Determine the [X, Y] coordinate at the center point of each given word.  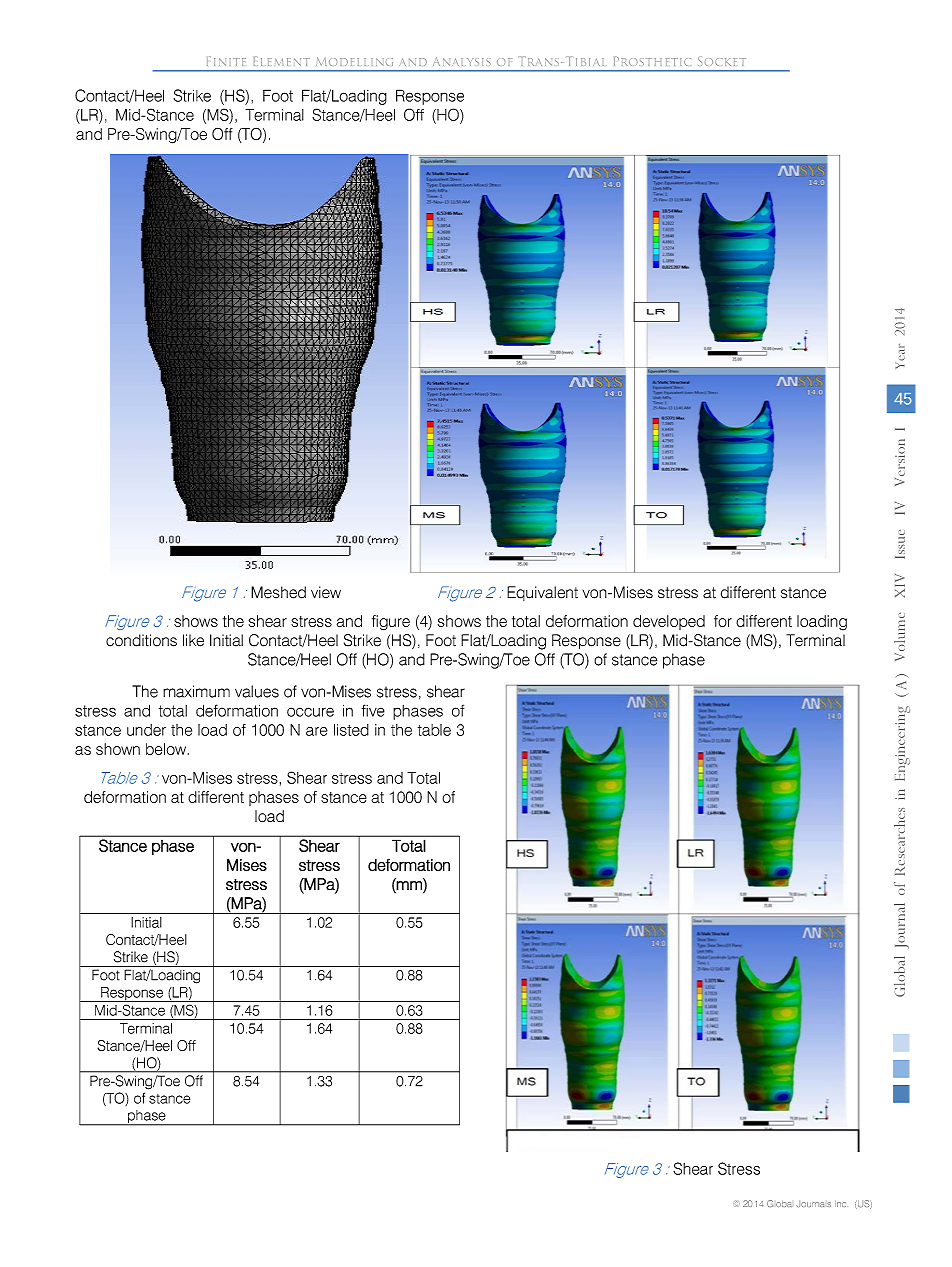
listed [351, 730]
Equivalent [542, 593]
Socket [722, 61]
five [373, 710]
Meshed [278, 592]
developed [669, 622]
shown [118, 749]
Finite [226, 61]
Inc [841, 1203]
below [167, 749]
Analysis [462, 61]
